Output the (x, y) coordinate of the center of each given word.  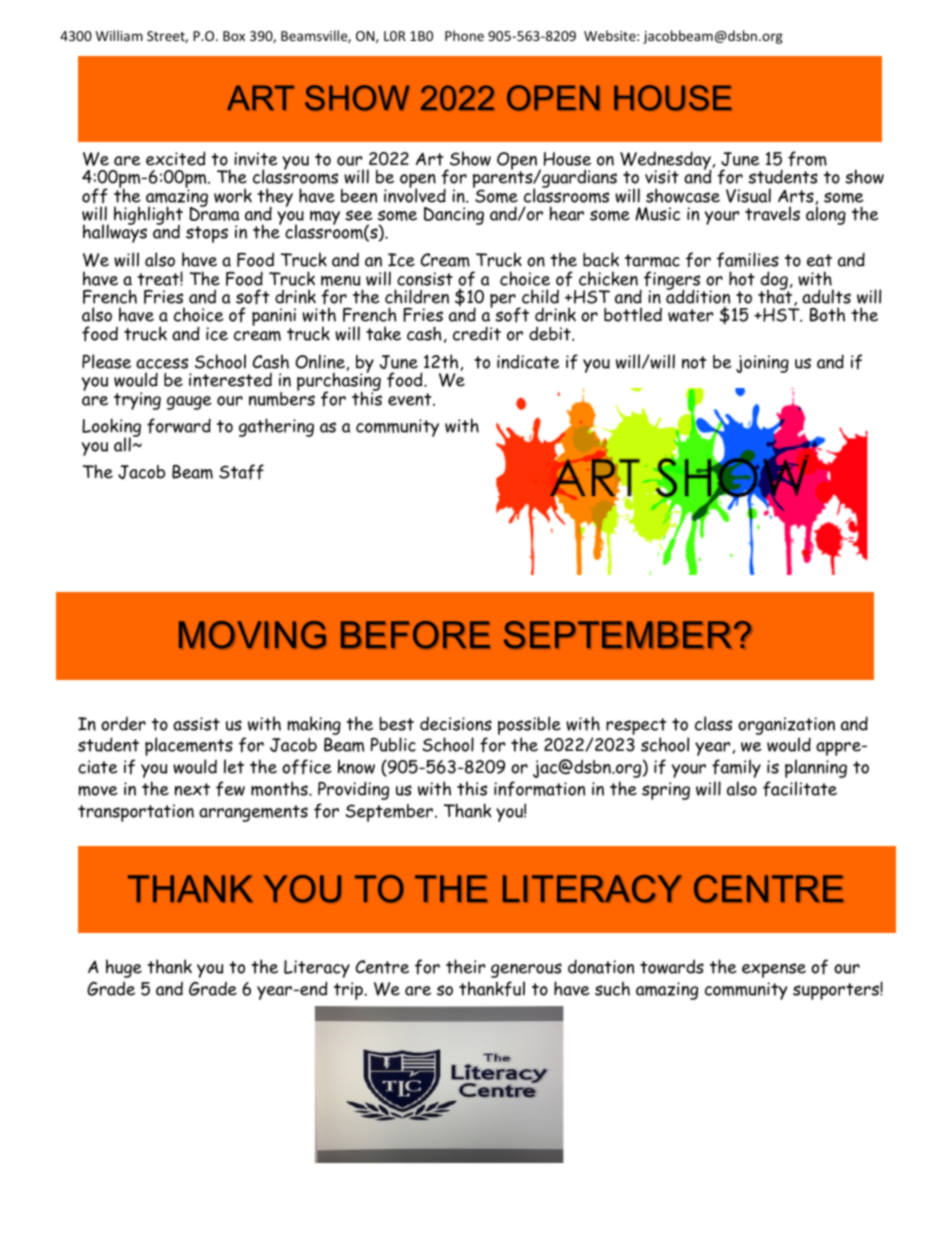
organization (786, 726)
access (162, 363)
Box (234, 36)
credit (477, 333)
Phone (464, 35)
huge (124, 968)
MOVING (252, 635)
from (807, 159)
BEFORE (415, 635)
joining (762, 364)
